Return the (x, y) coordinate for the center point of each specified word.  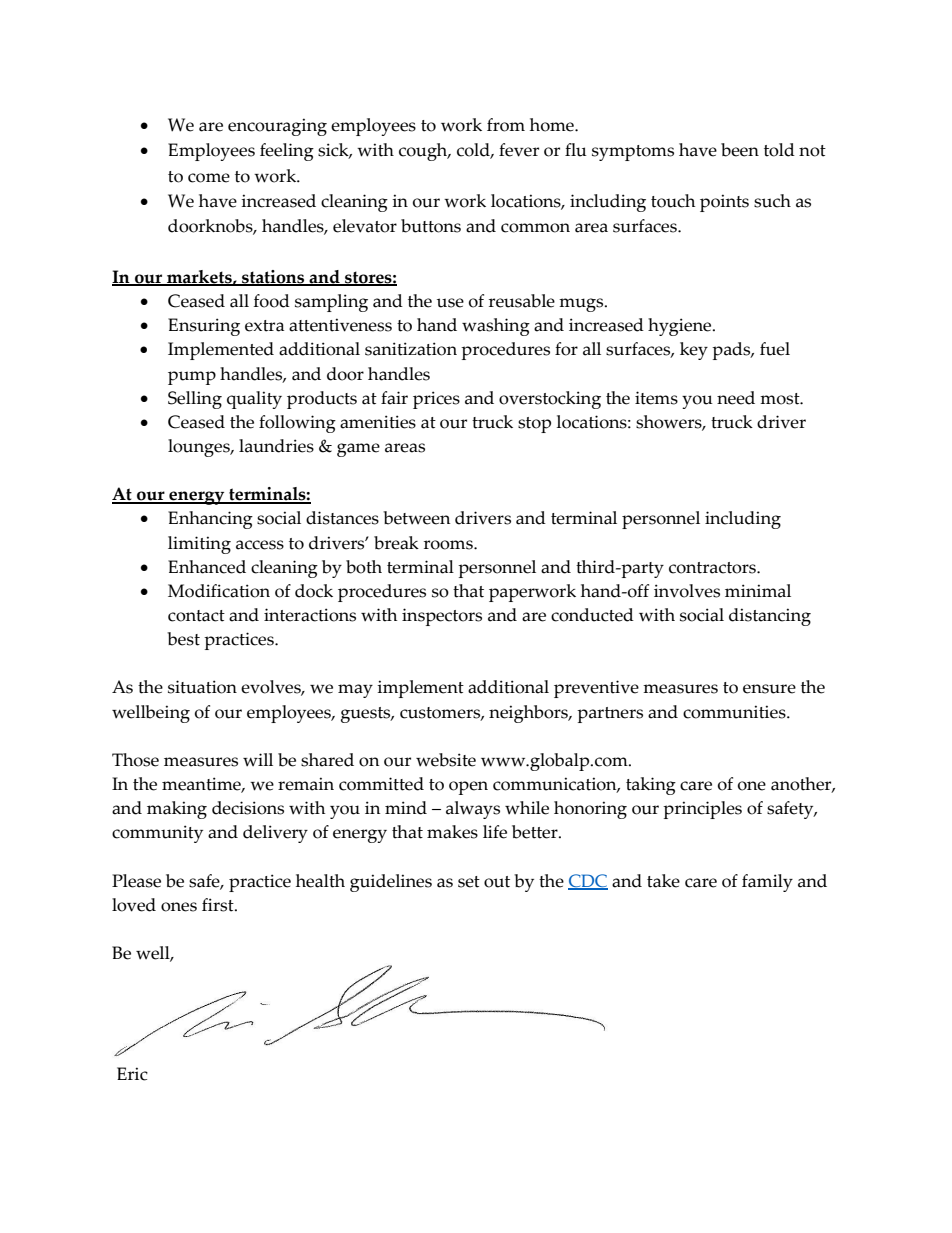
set (469, 882)
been (740, 150)
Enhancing (210, 520)
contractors (713, 568)
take (663, 881)
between (416, 518)
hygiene (681, 327)
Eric (132, 1074)
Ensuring (204, 327)
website (446, 760)
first (219, 905)
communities (735, 712)
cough (424, 152)
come (209, 178)
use (450, 303)
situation (202, 687)
